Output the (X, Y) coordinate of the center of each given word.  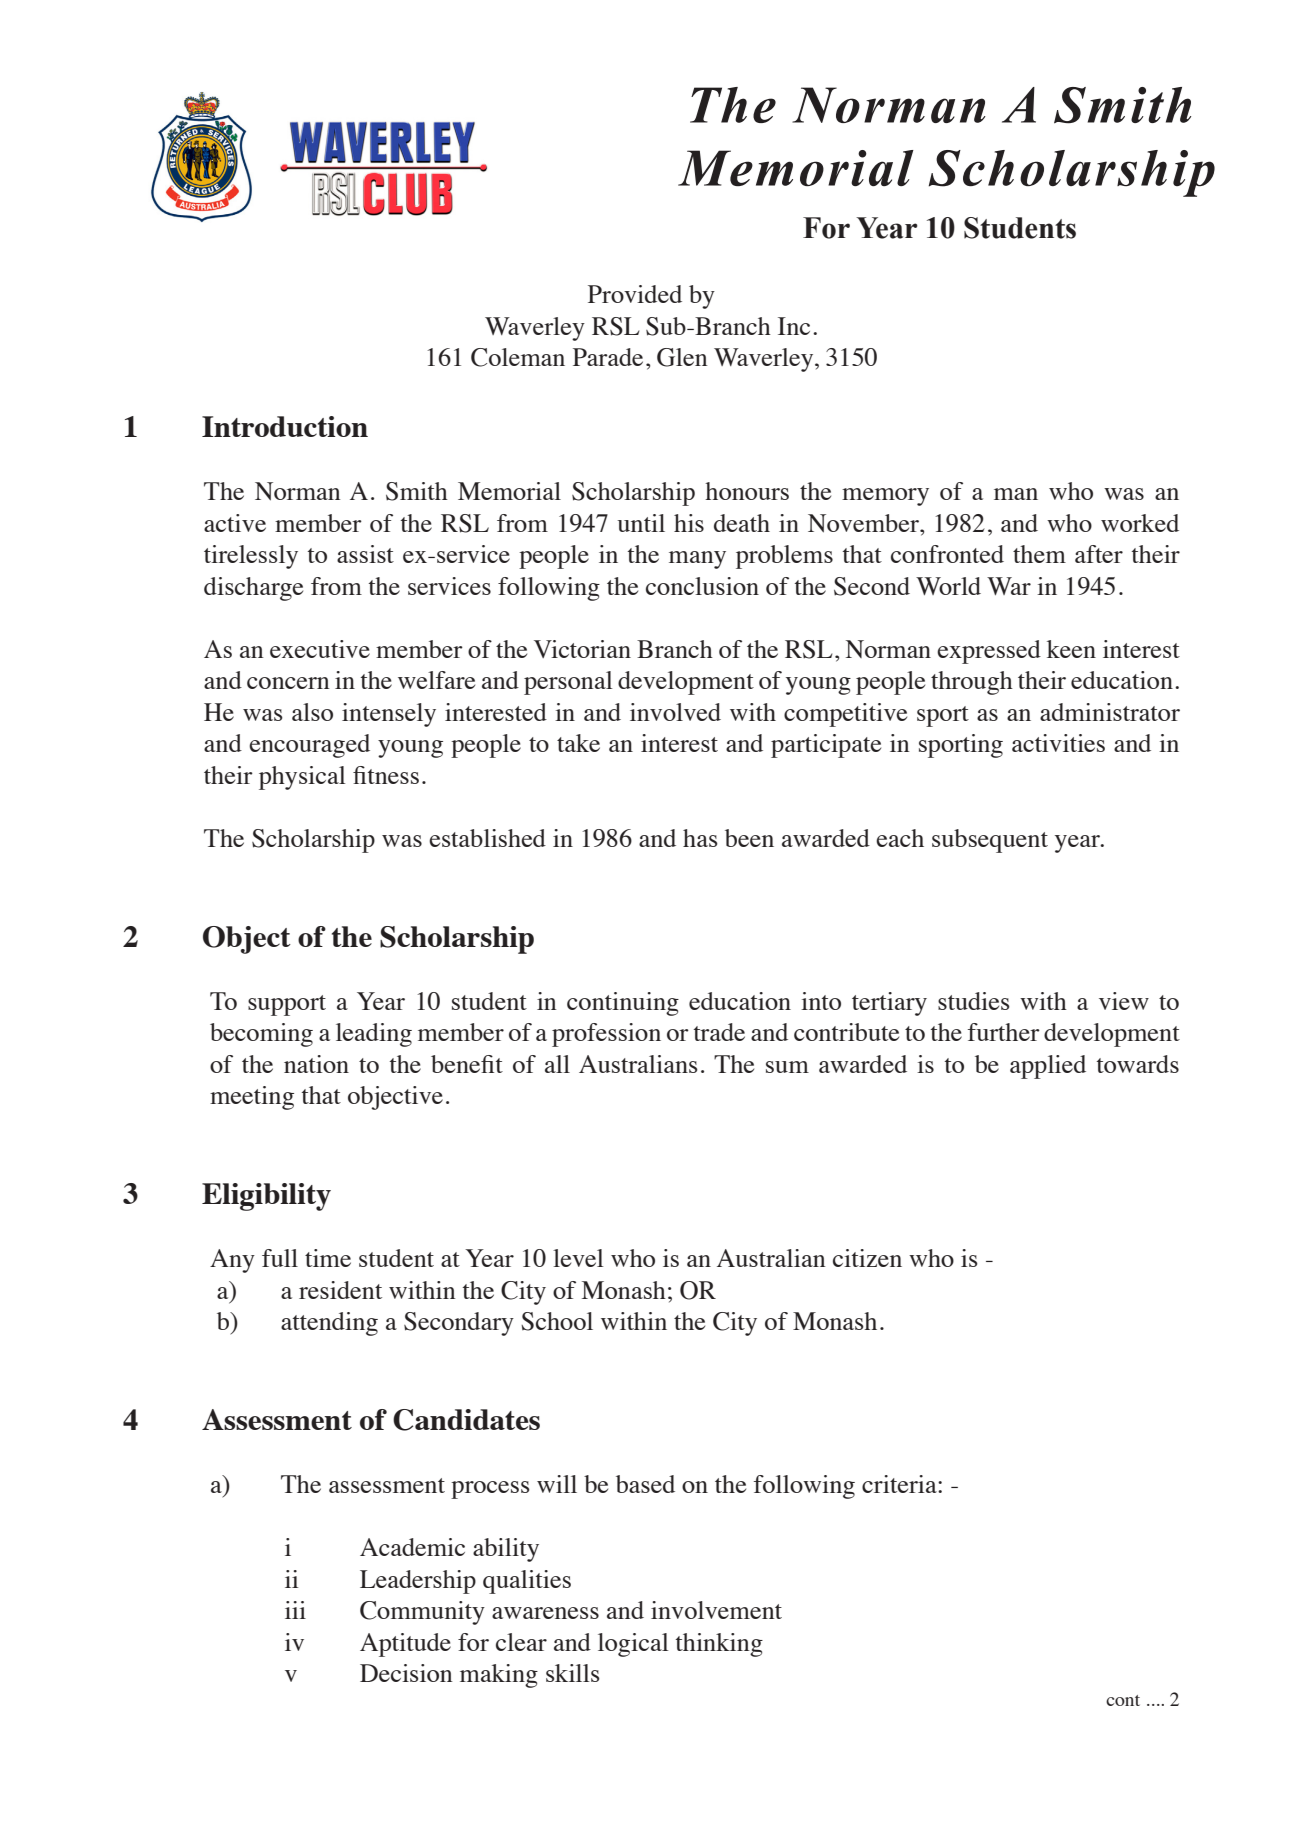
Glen (682, 357)
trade (719, 1032)
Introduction (285, 426)
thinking (719, 1645)
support (287, 1005)
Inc (794, 326)
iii (295, 1610)
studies (974, 1001)
